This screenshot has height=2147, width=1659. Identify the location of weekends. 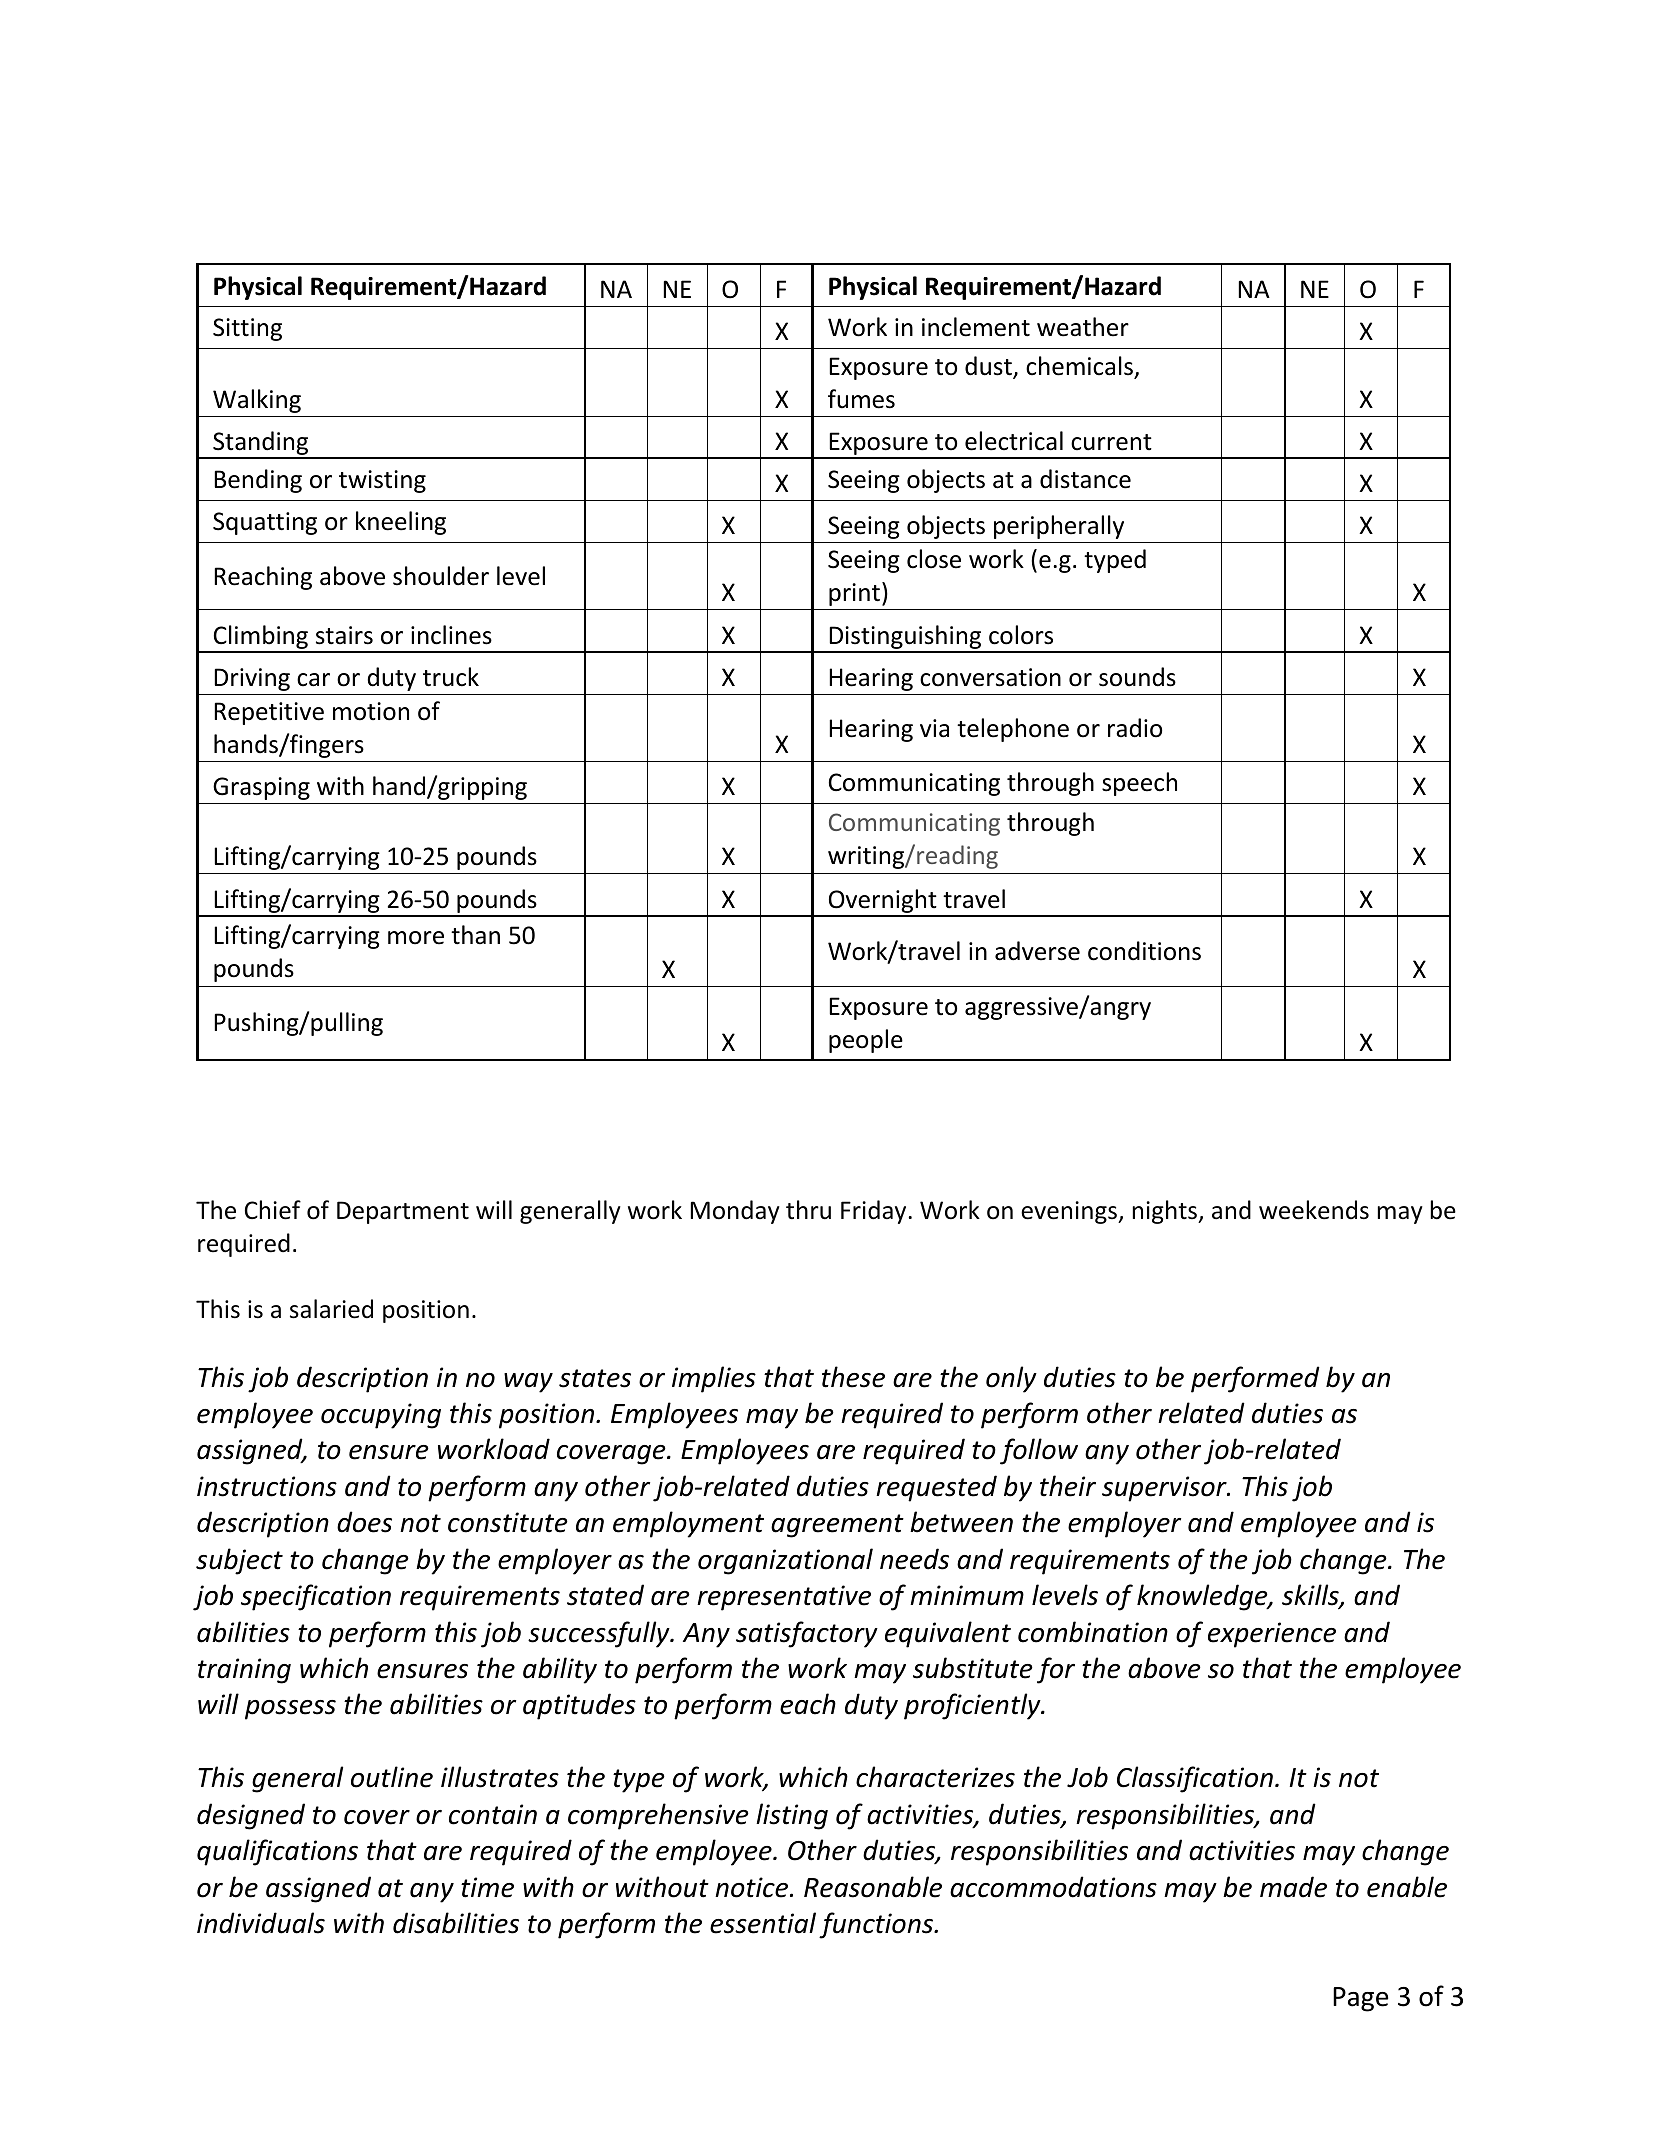
(1314, 1210).
